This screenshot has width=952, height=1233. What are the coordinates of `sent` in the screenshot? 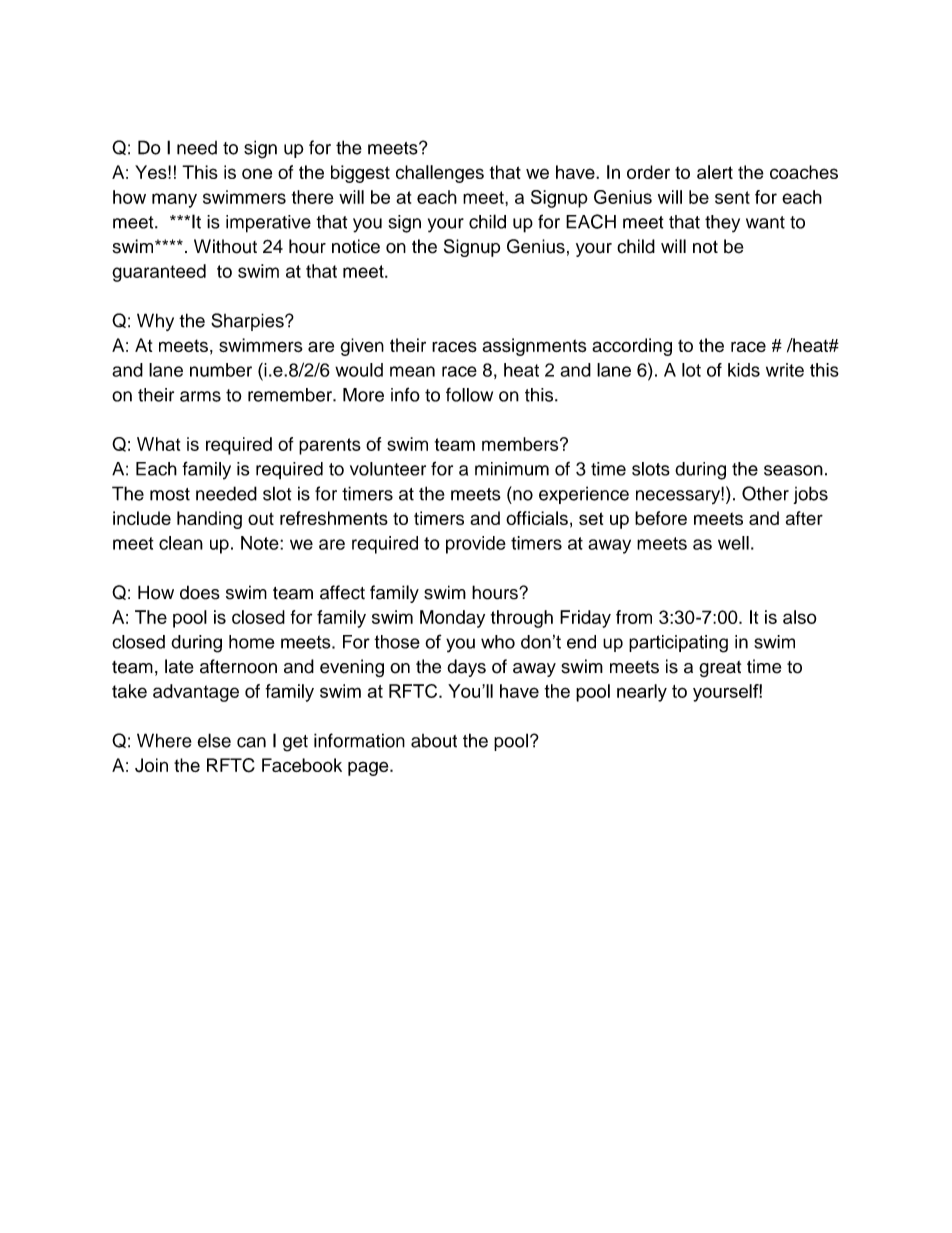 It's located at (732, 197).
